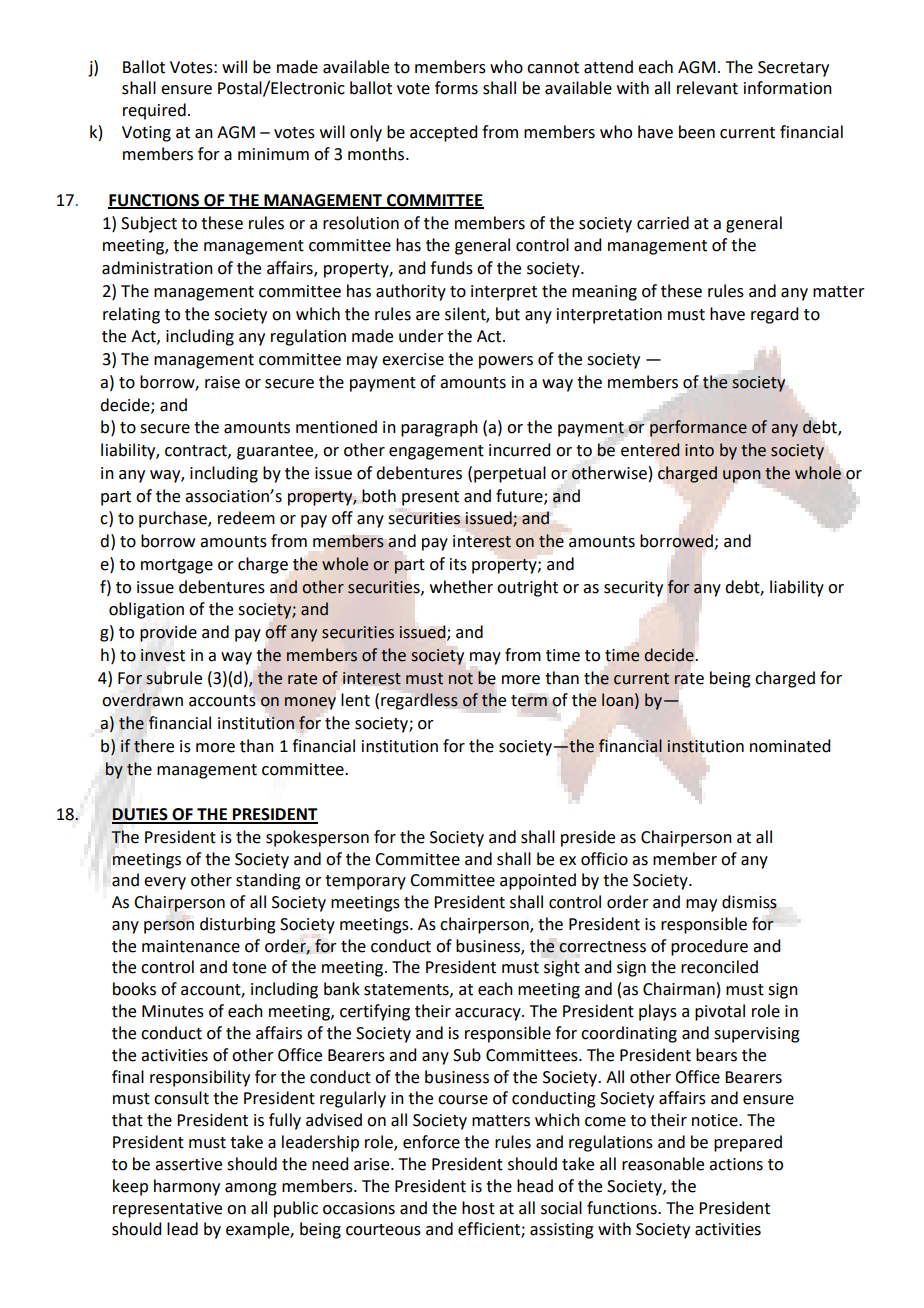 The image size is (924, 1308). Describe the element at coordinates (154, 111) in the screenshot. I see `required` at that location.
